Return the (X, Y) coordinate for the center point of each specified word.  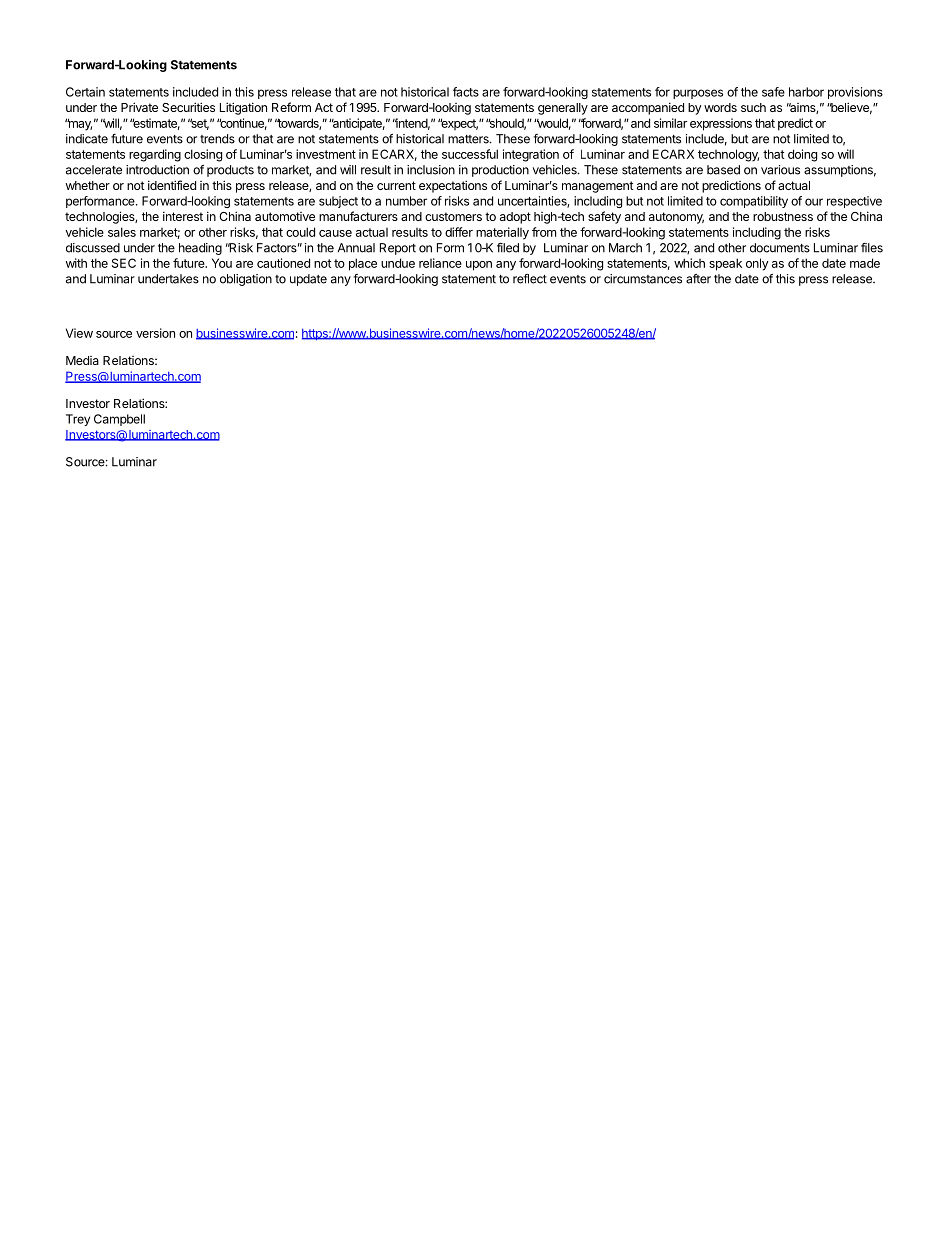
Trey (78, 420)
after (698, 279)
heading (200, 249)
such (753, 107)
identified (172, 185)
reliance (440, 263)
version (155, 333)
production (500, 171)
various (780, 170)
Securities (188, 107)
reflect (530, 279)
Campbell (119, 420)
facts (466, 92)
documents (780, 248)
